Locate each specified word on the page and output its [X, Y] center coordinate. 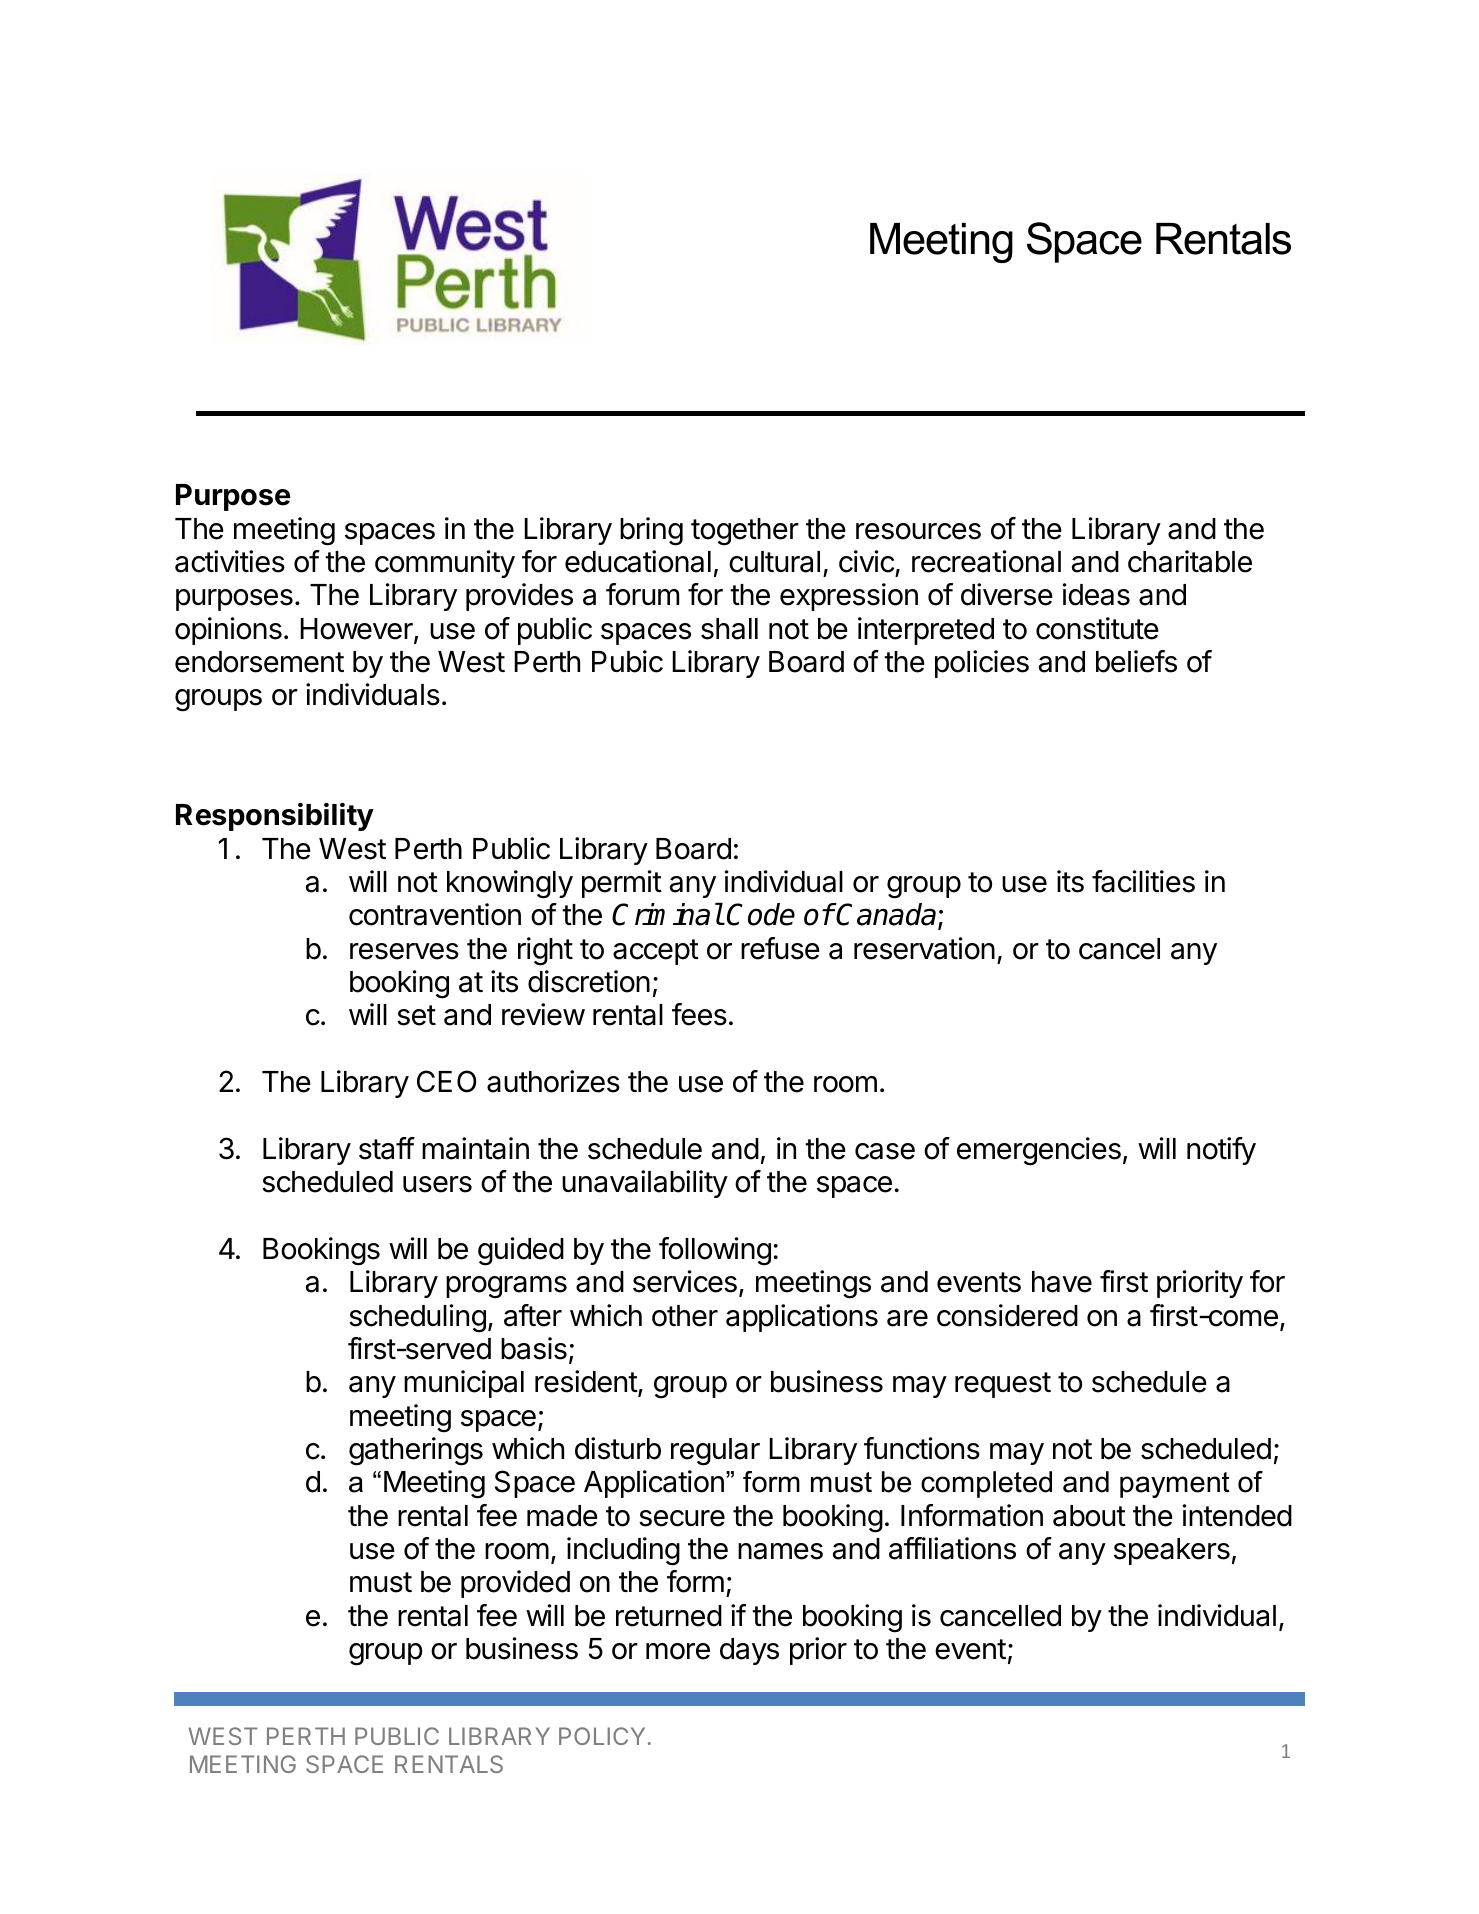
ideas [1096, 594]
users [437, 1184]
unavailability [645, 1184]
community [445, 564]
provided [515, 1584]
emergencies [1039, 1151]
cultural [774, 562]
